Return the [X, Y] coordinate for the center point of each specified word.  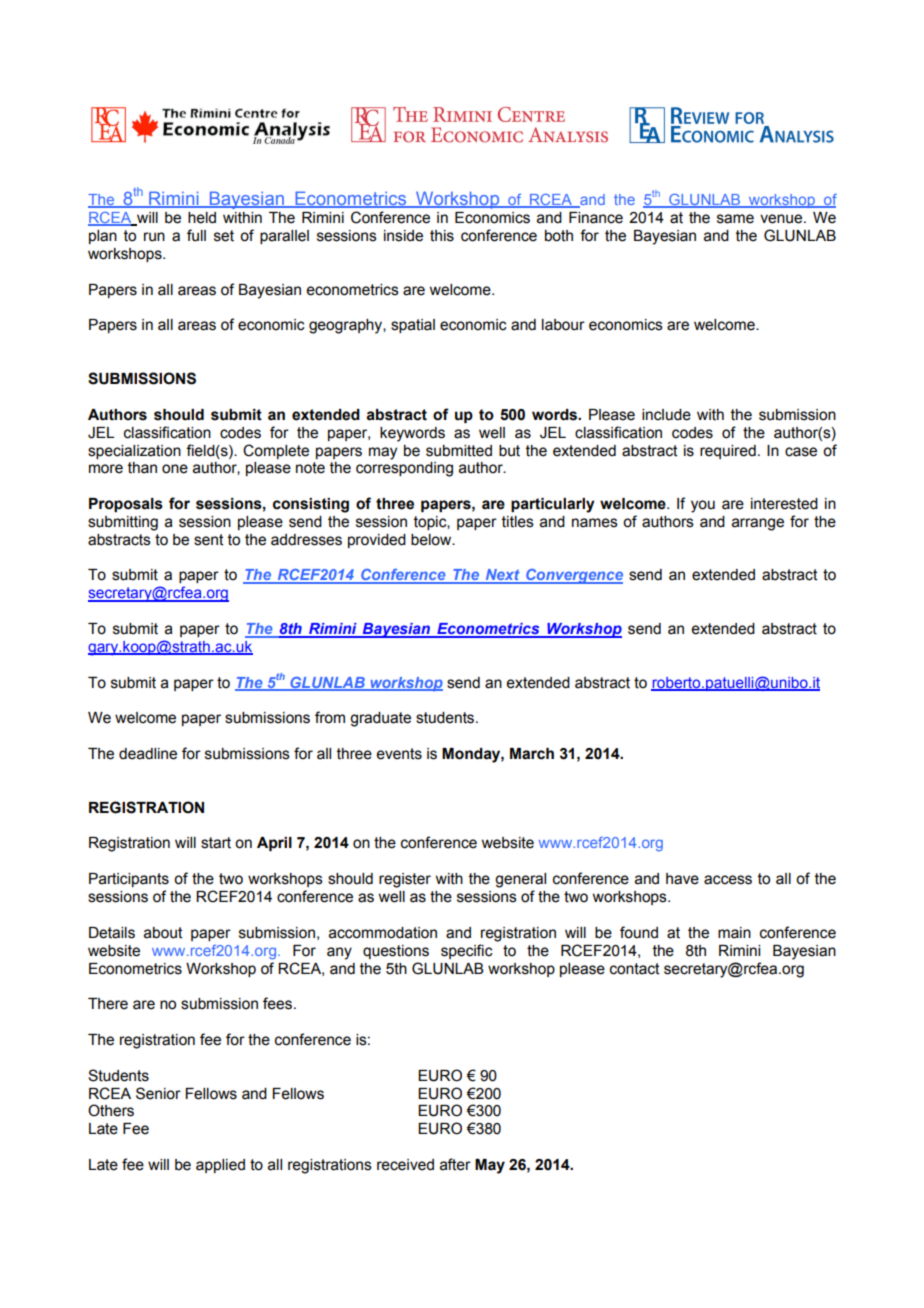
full [196, 235]
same [735, 219]
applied [220, 1166]
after [455, 1164]
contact [635, 969]
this [442, 236]
